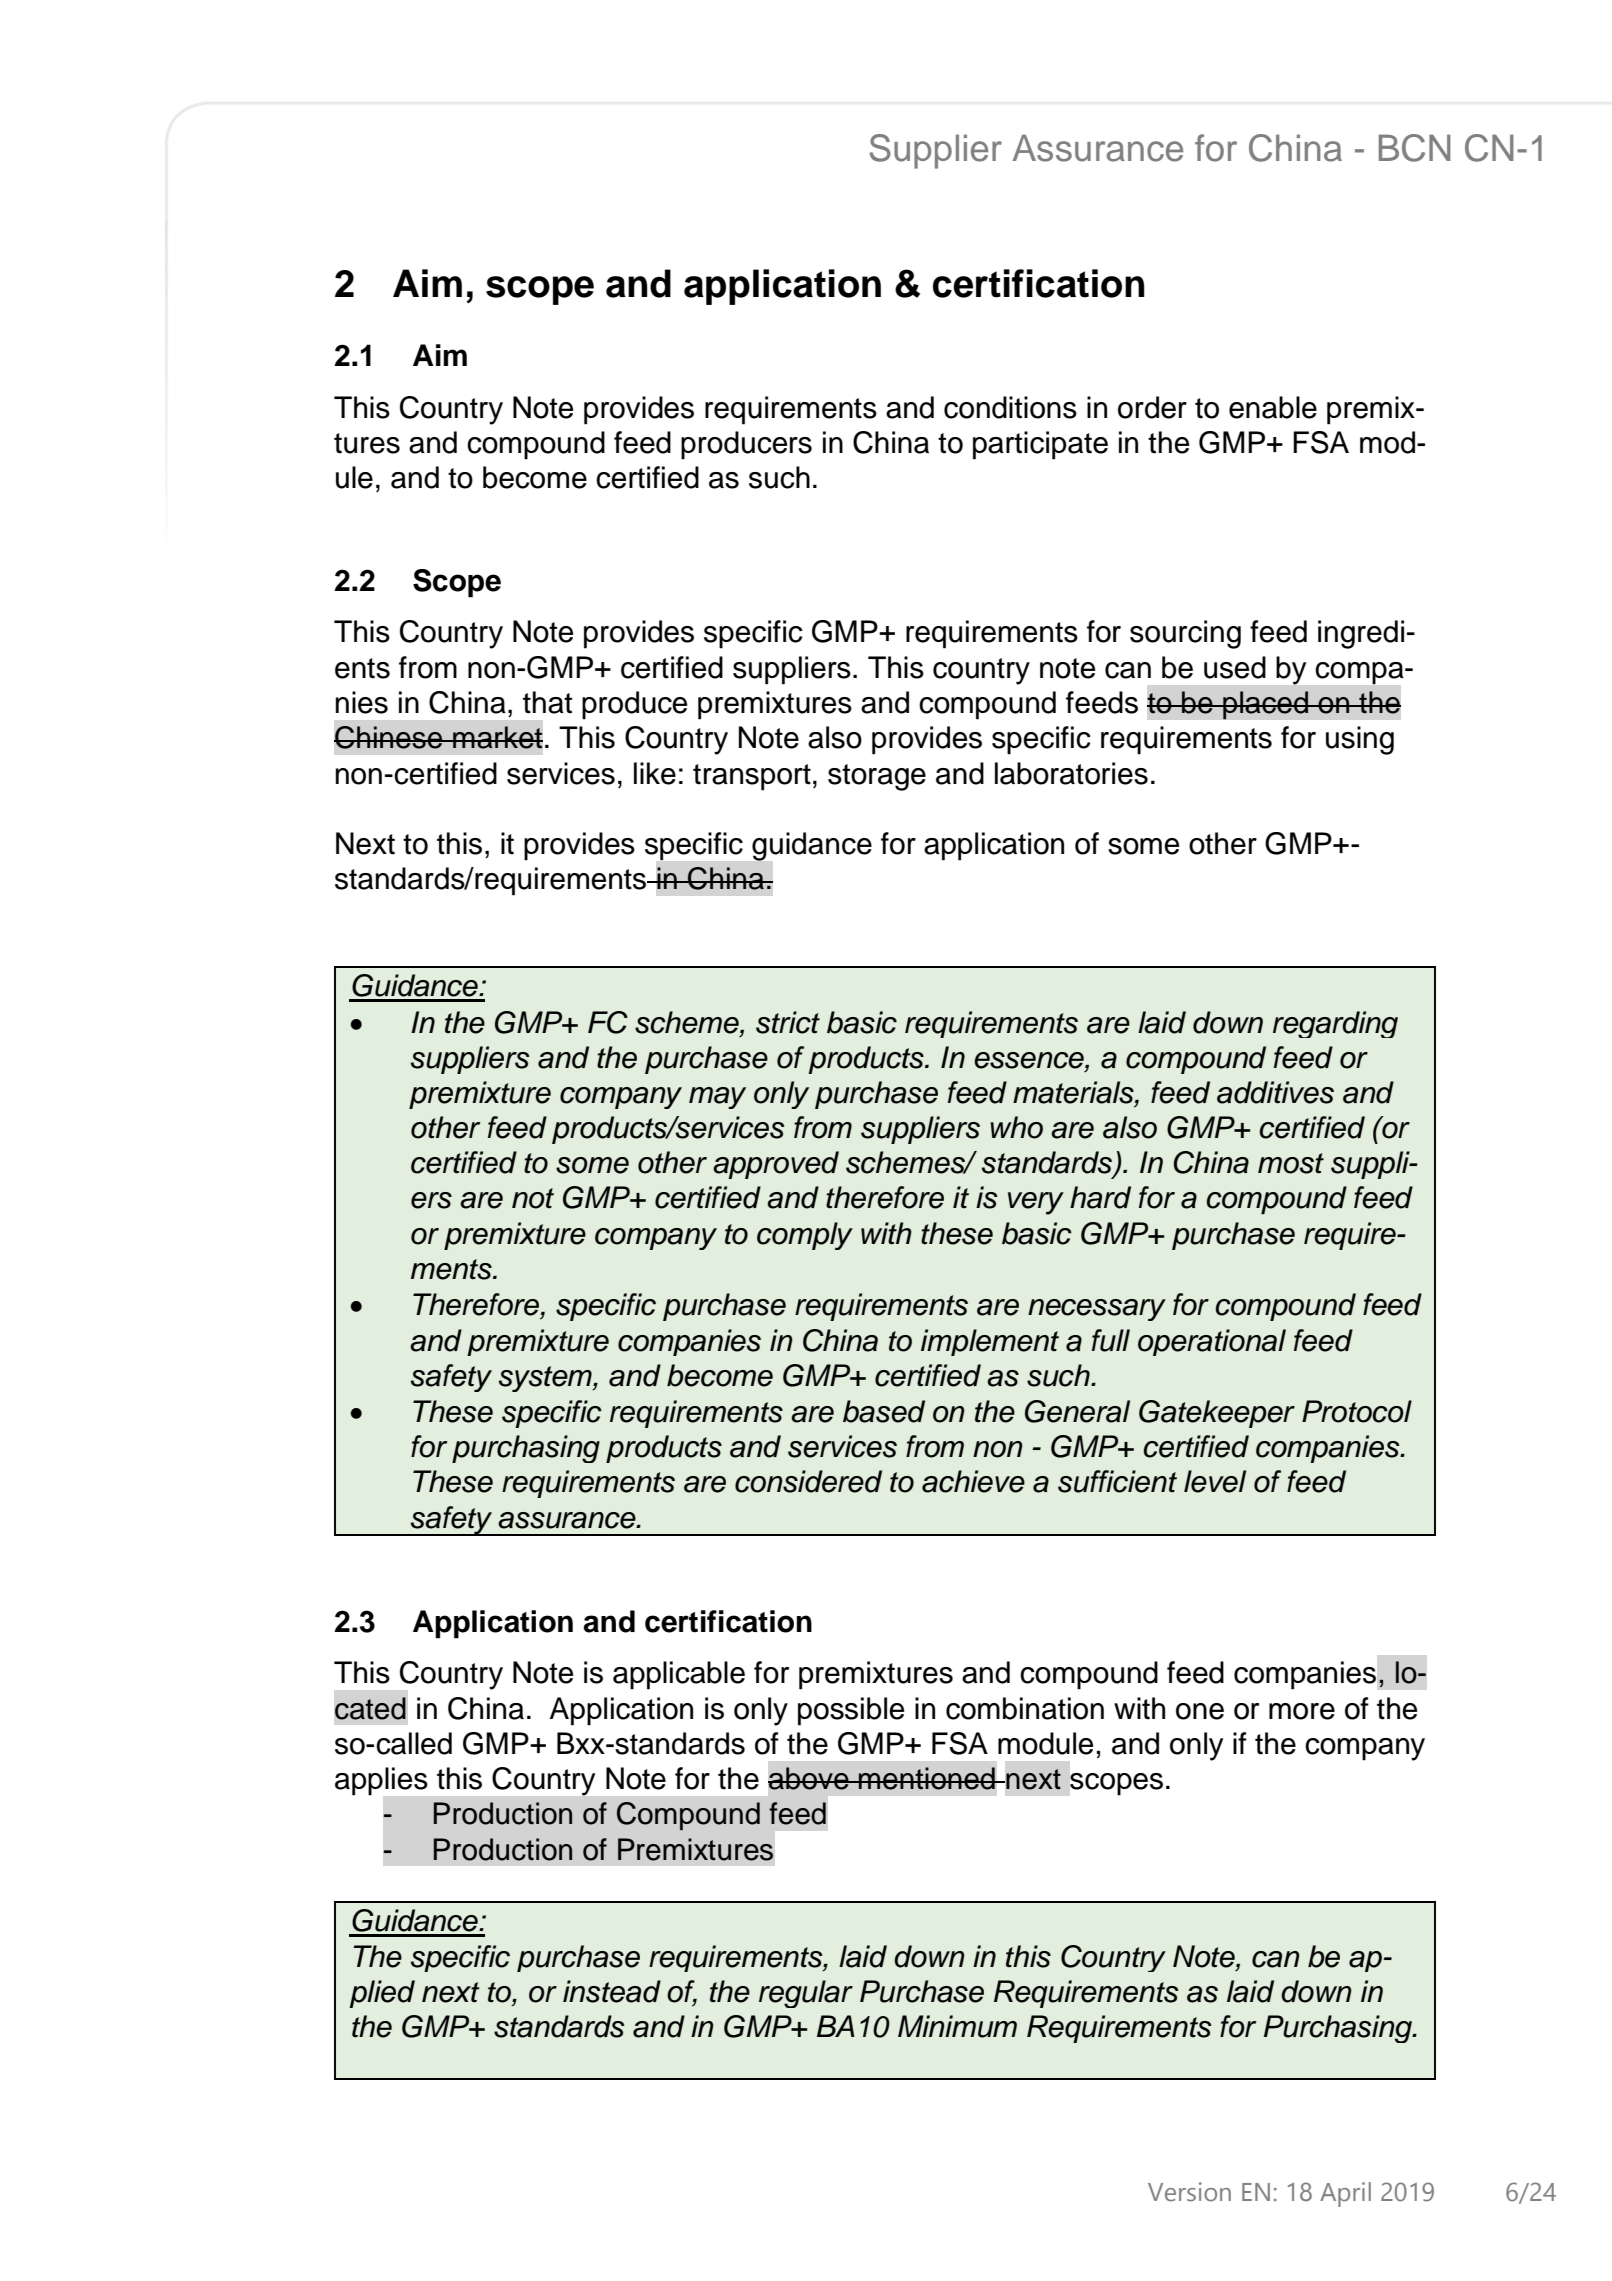 The image size is (1612, 2281). I want to click on strict, so click(788, 1022).
